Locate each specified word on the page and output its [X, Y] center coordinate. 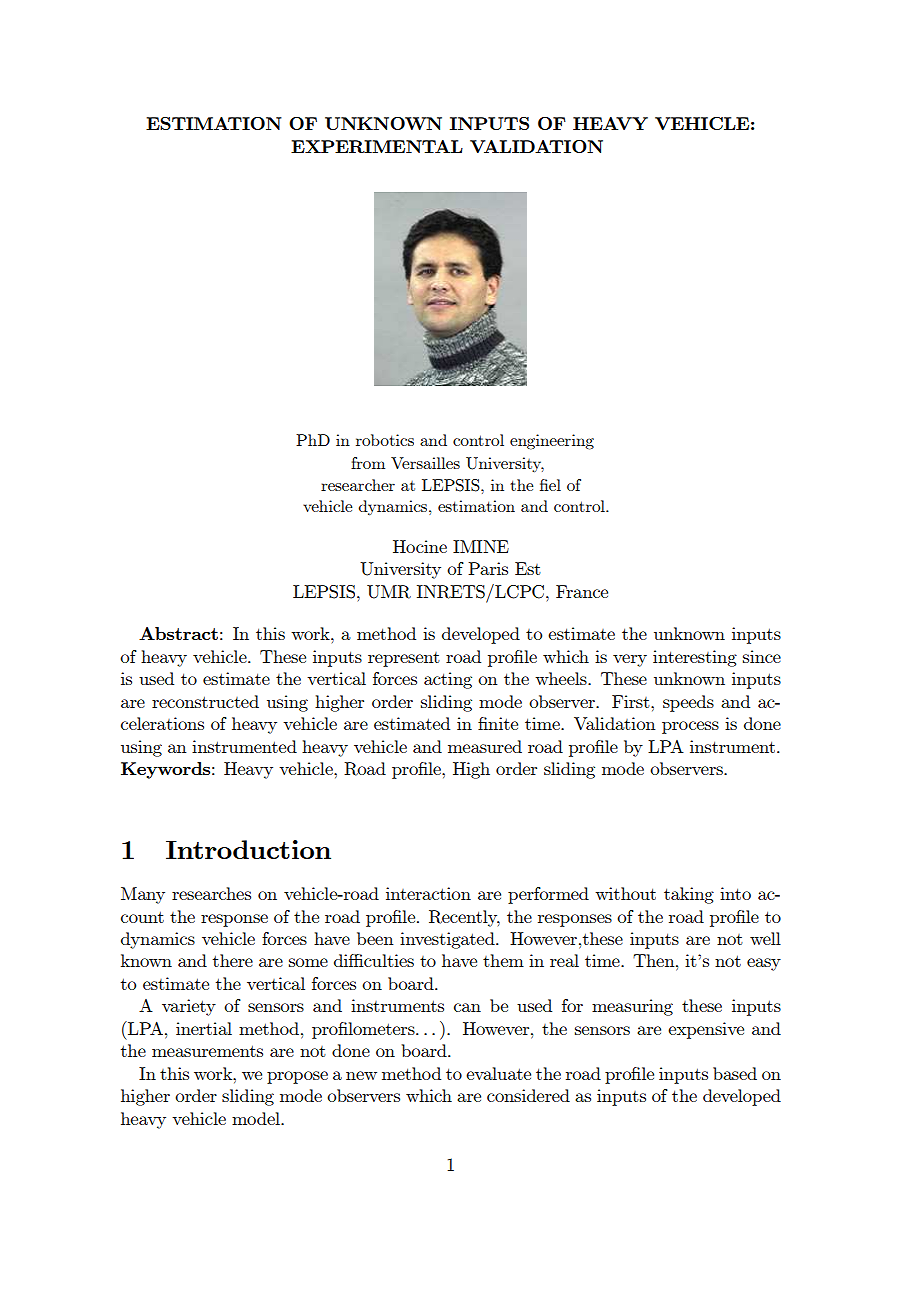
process [690, 727]
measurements [207, 1051]
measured [485, 746]
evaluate [498, 1073]
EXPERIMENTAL [377, 146]
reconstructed [205, 701]
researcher [358, 485]
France [582, 591]
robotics [385, 440]
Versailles [425, 463]
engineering [552, 442]
